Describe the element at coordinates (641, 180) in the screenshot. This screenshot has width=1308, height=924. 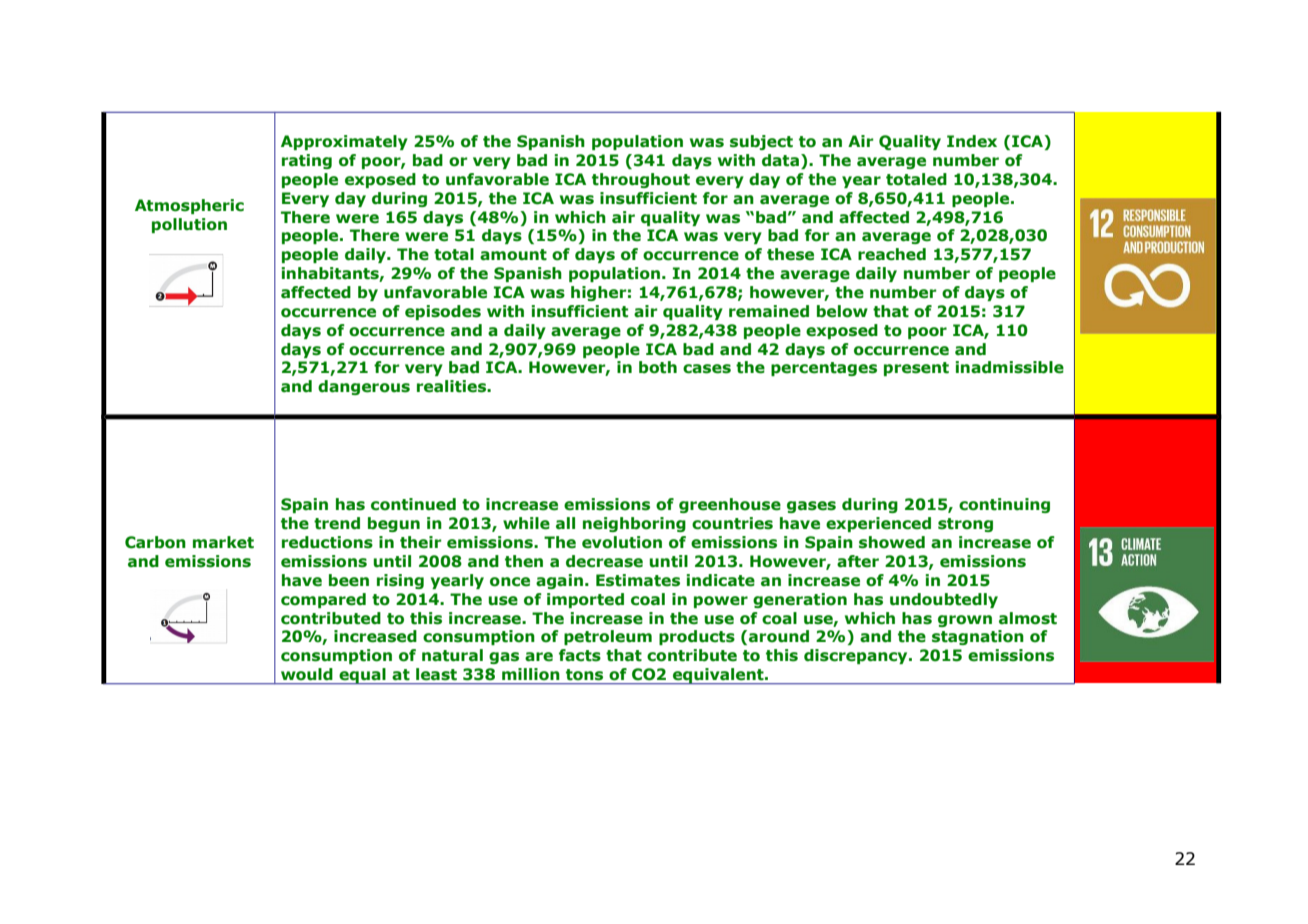
I see `throughout` at that location.
